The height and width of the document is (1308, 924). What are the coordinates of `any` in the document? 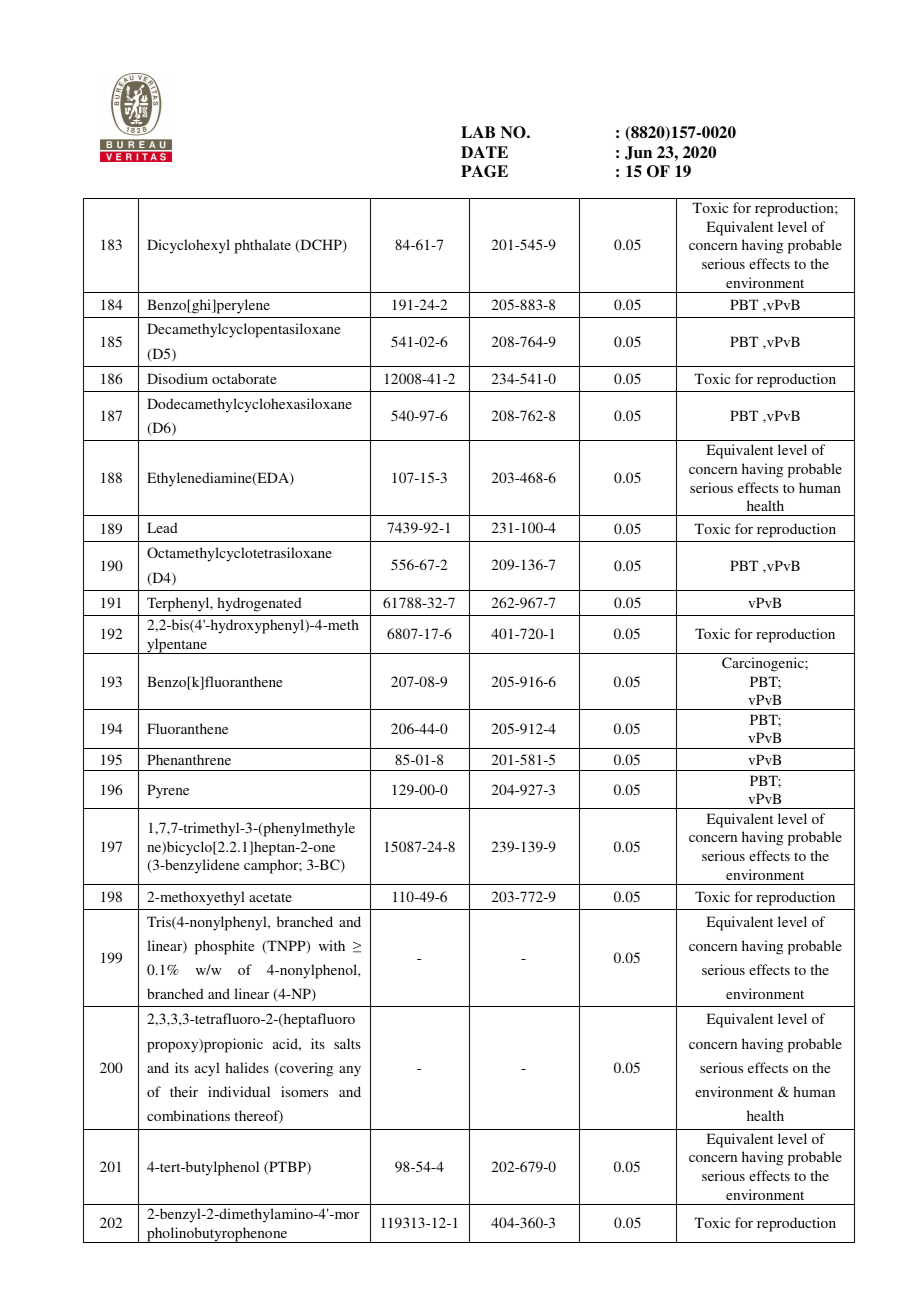 It's located at (350, 1071).
